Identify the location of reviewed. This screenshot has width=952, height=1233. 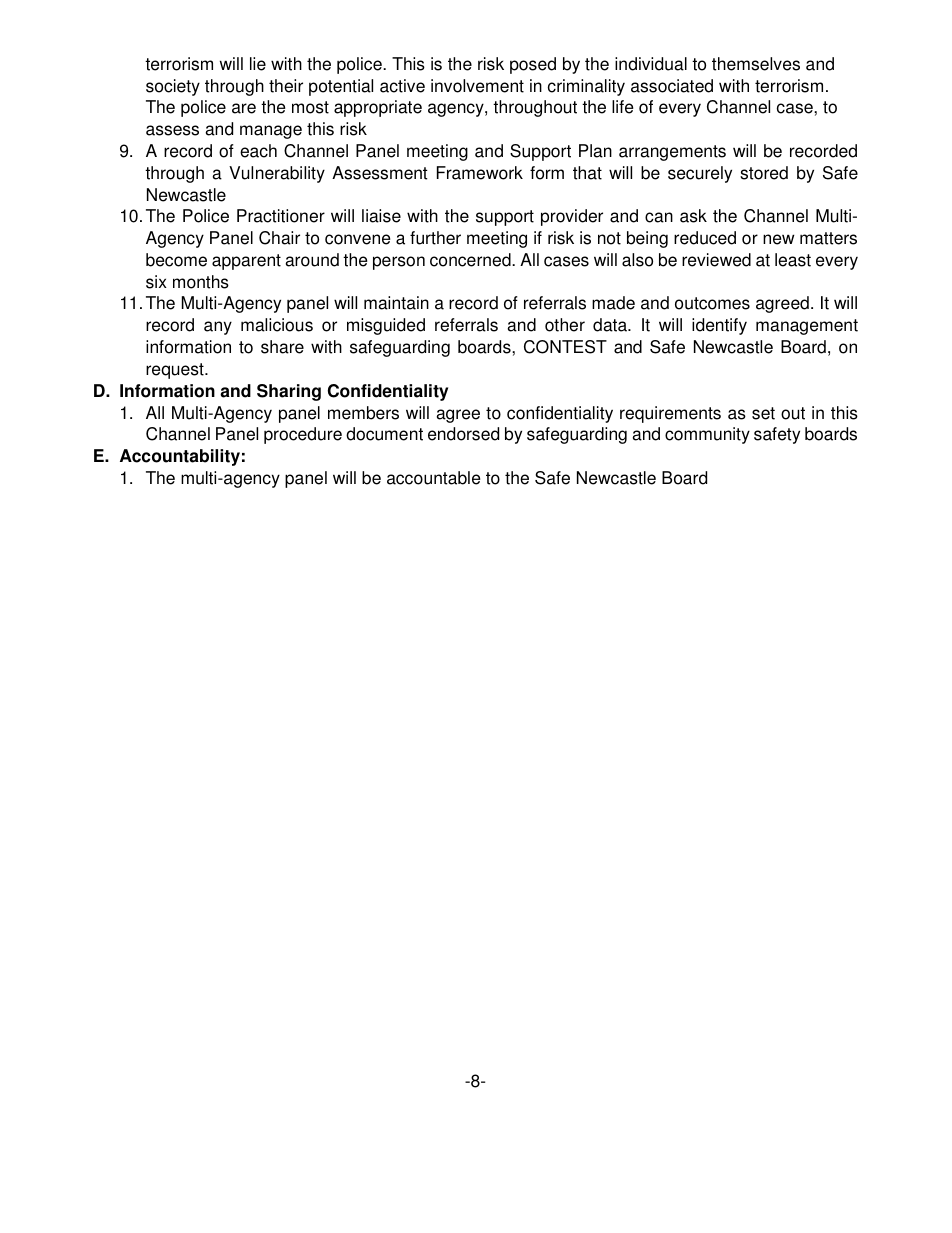
(716, 260).
